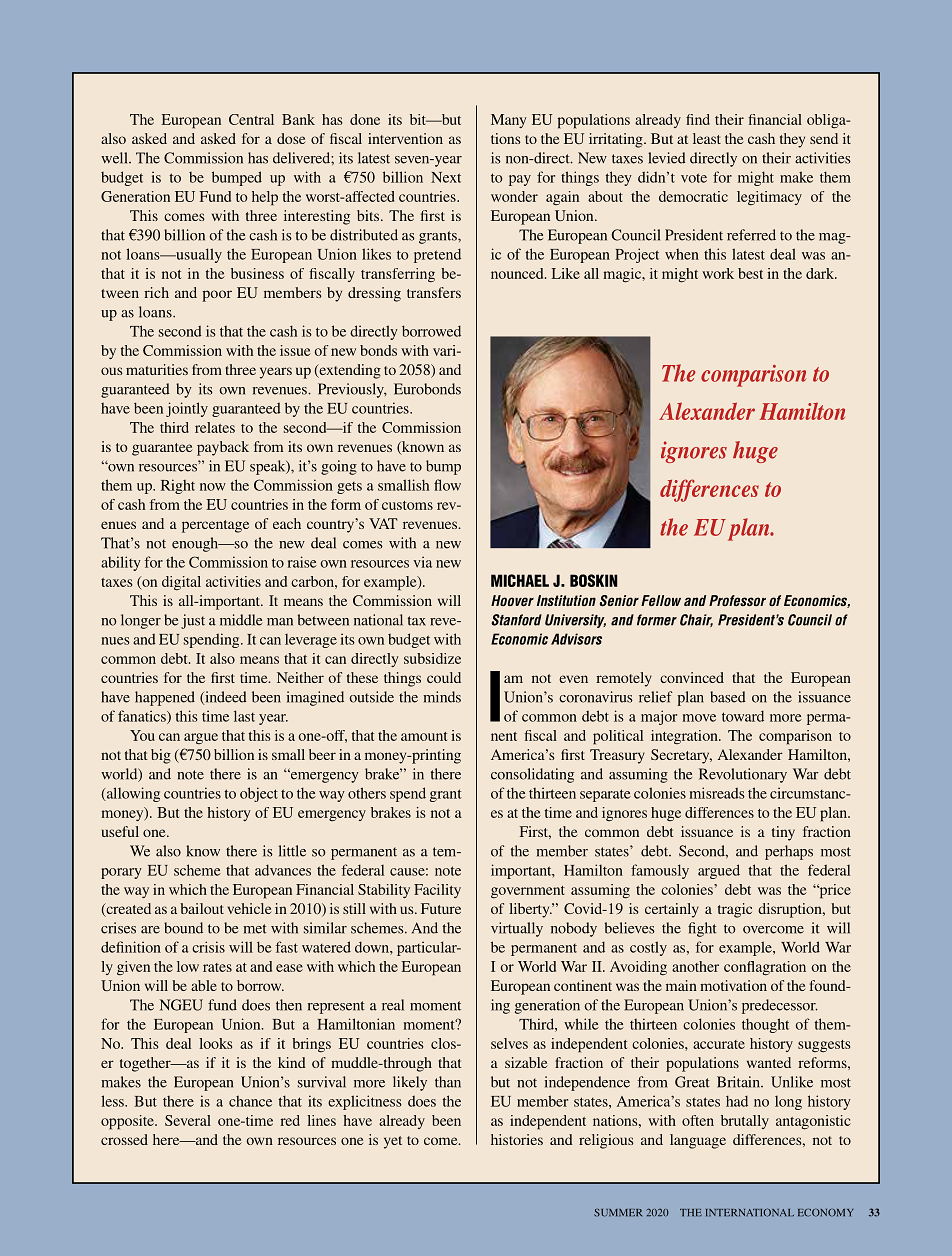 This document has height=1256, width=952. I want to click on based, so click(728, 697).
